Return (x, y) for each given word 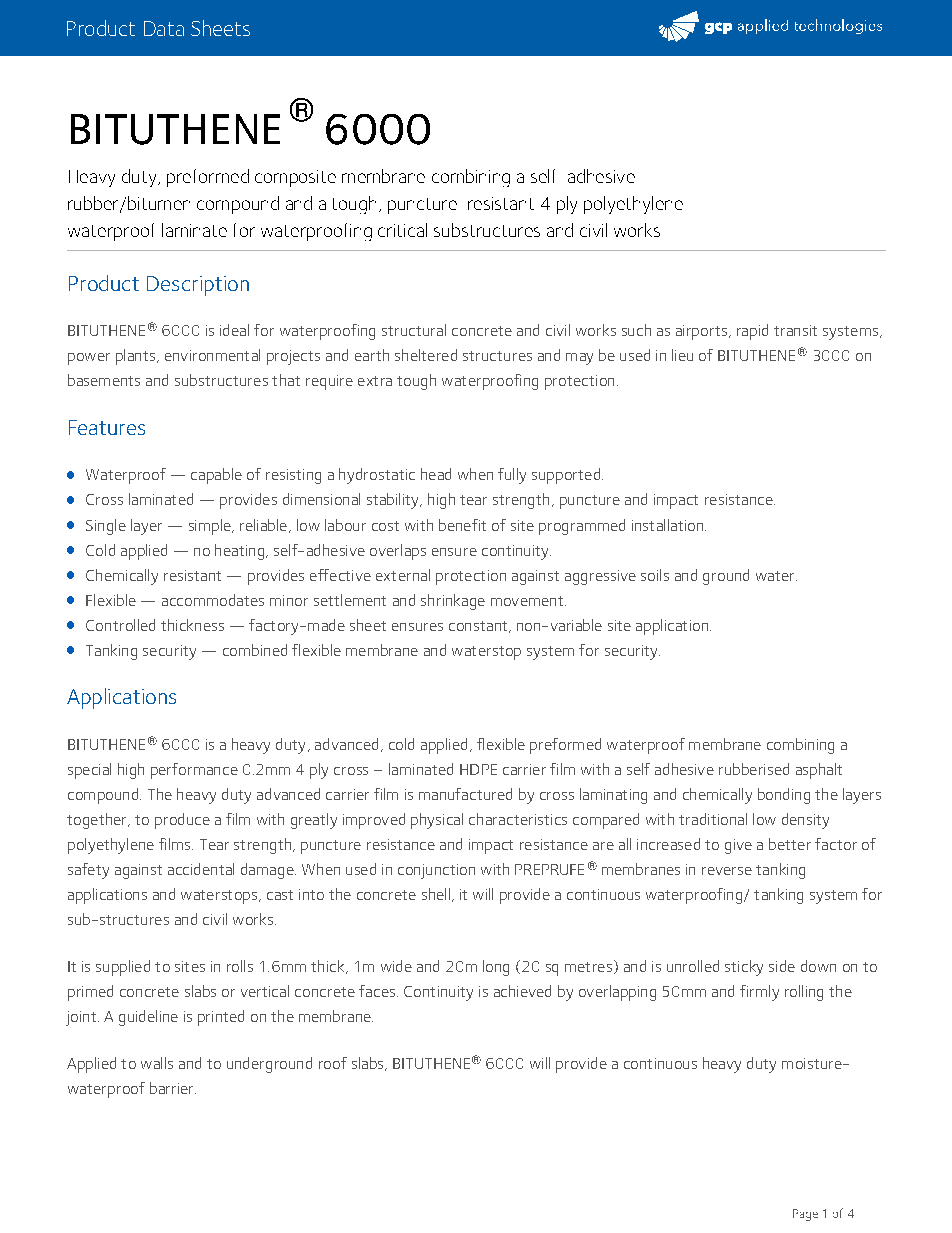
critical (402, 230)
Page (805, 1215)
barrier (173, 1088)
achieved (522, 991)
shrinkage (453, 602)
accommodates (213, 600)
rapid (752, 332)
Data (164, 28)
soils (655, 575)
